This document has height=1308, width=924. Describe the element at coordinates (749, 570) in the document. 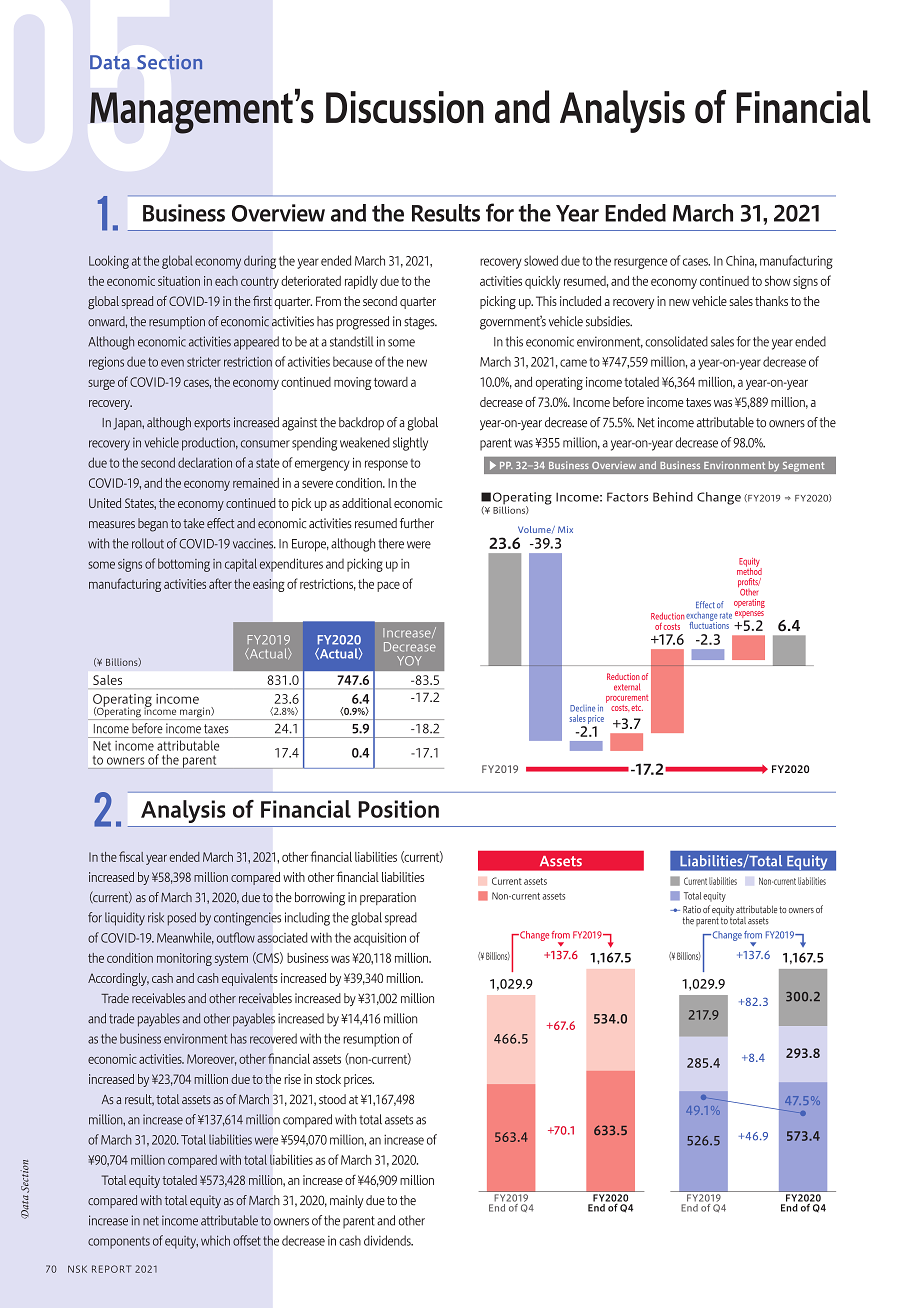

I see `method` at that location.
